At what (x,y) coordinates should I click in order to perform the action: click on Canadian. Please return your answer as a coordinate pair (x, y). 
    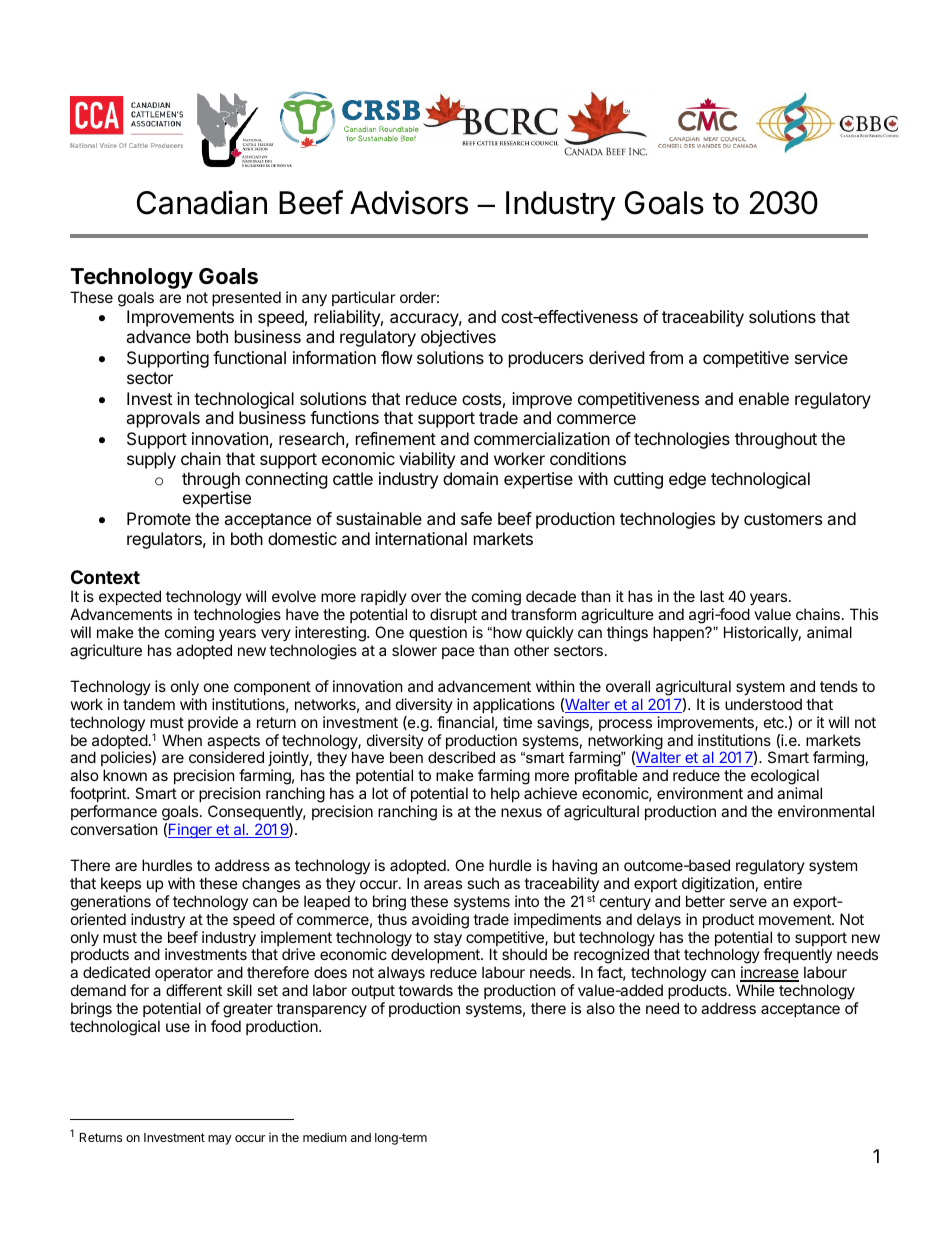
    Looking at the image, I should click on (202, 202).
